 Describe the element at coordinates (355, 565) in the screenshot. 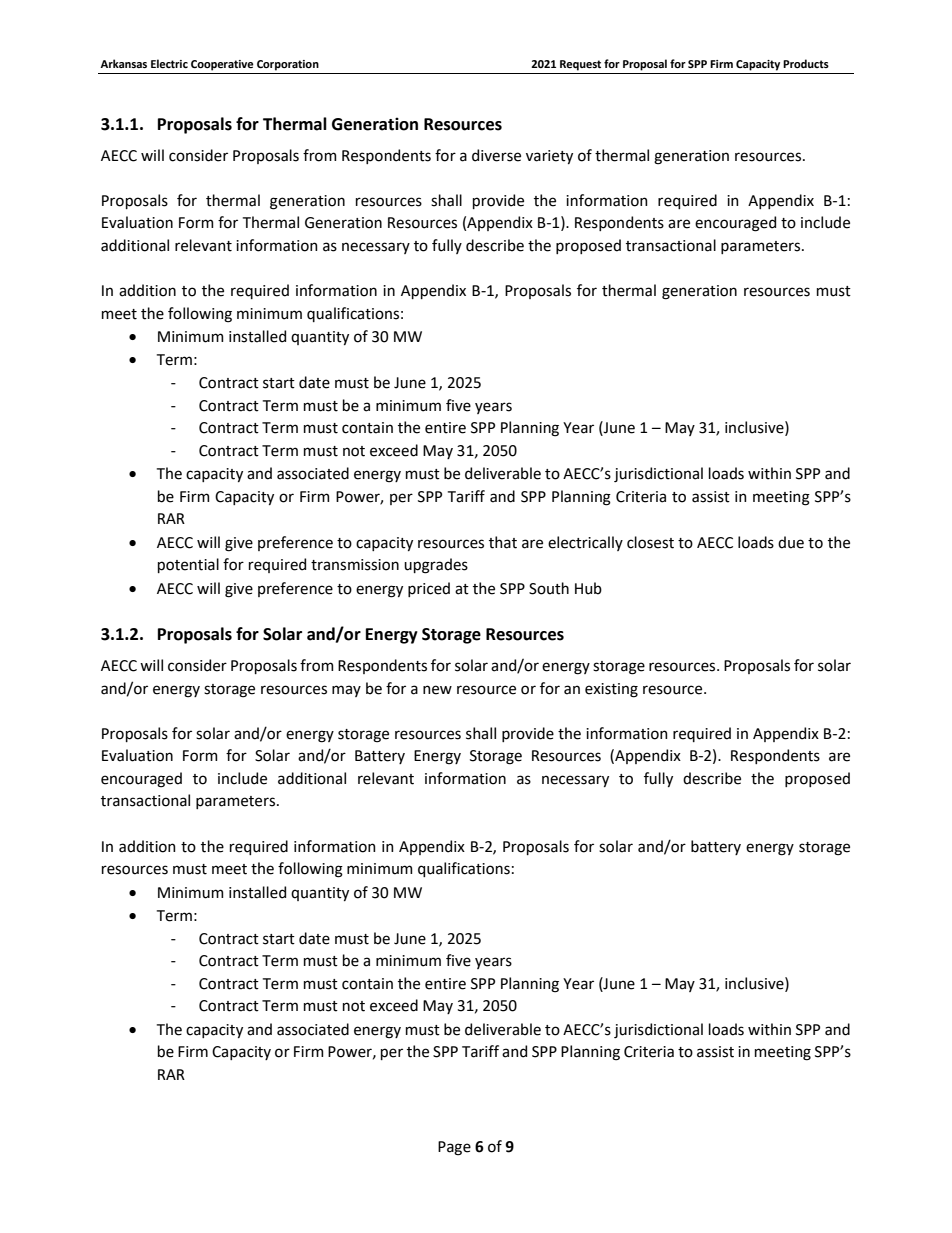

I see `transmission` at that location.
